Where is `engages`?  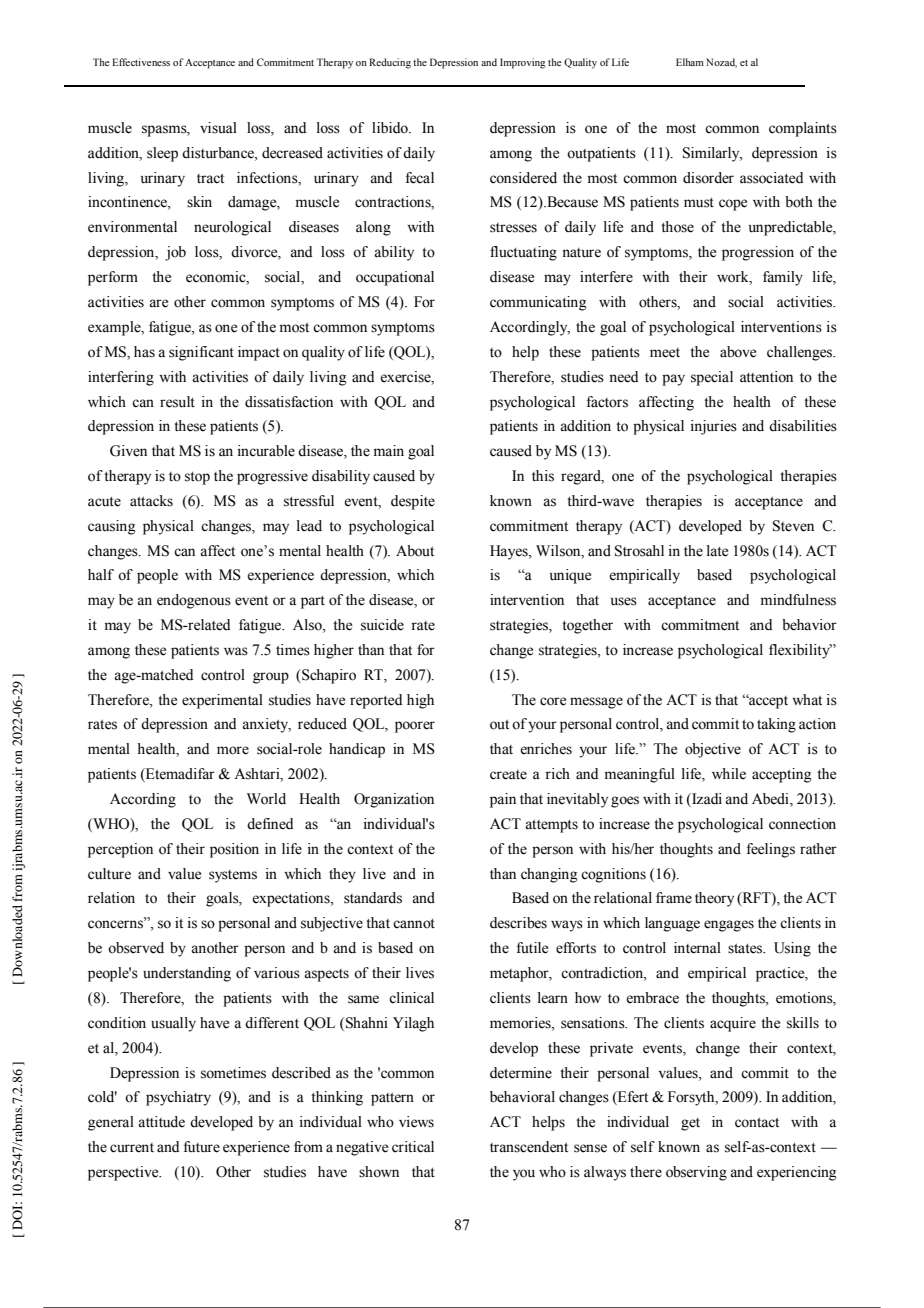 engages is located at coordinates (729, 926).
